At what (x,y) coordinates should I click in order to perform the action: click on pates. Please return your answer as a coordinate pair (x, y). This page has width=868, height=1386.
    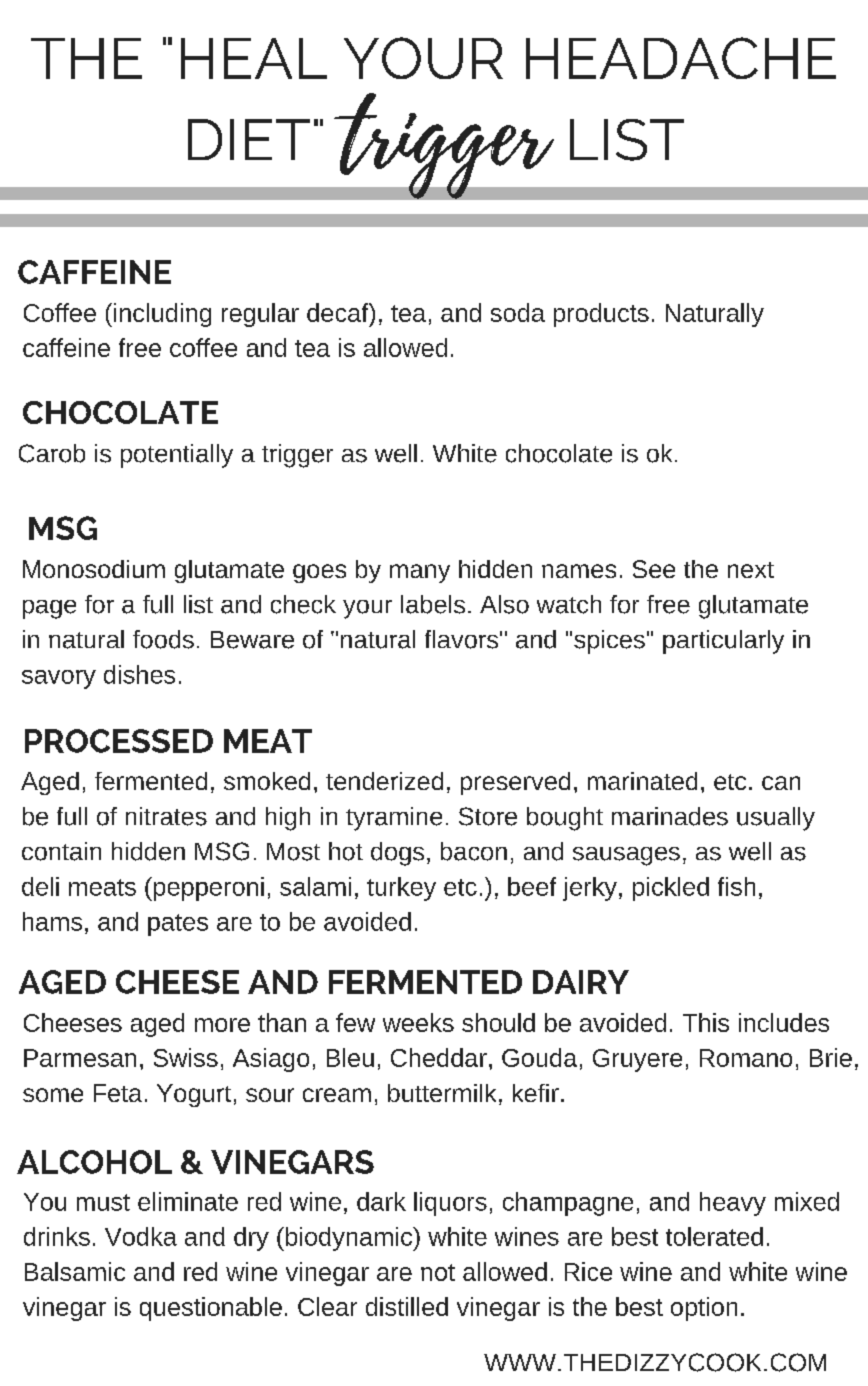
    Looking at the image, I should click on (178, 925).
